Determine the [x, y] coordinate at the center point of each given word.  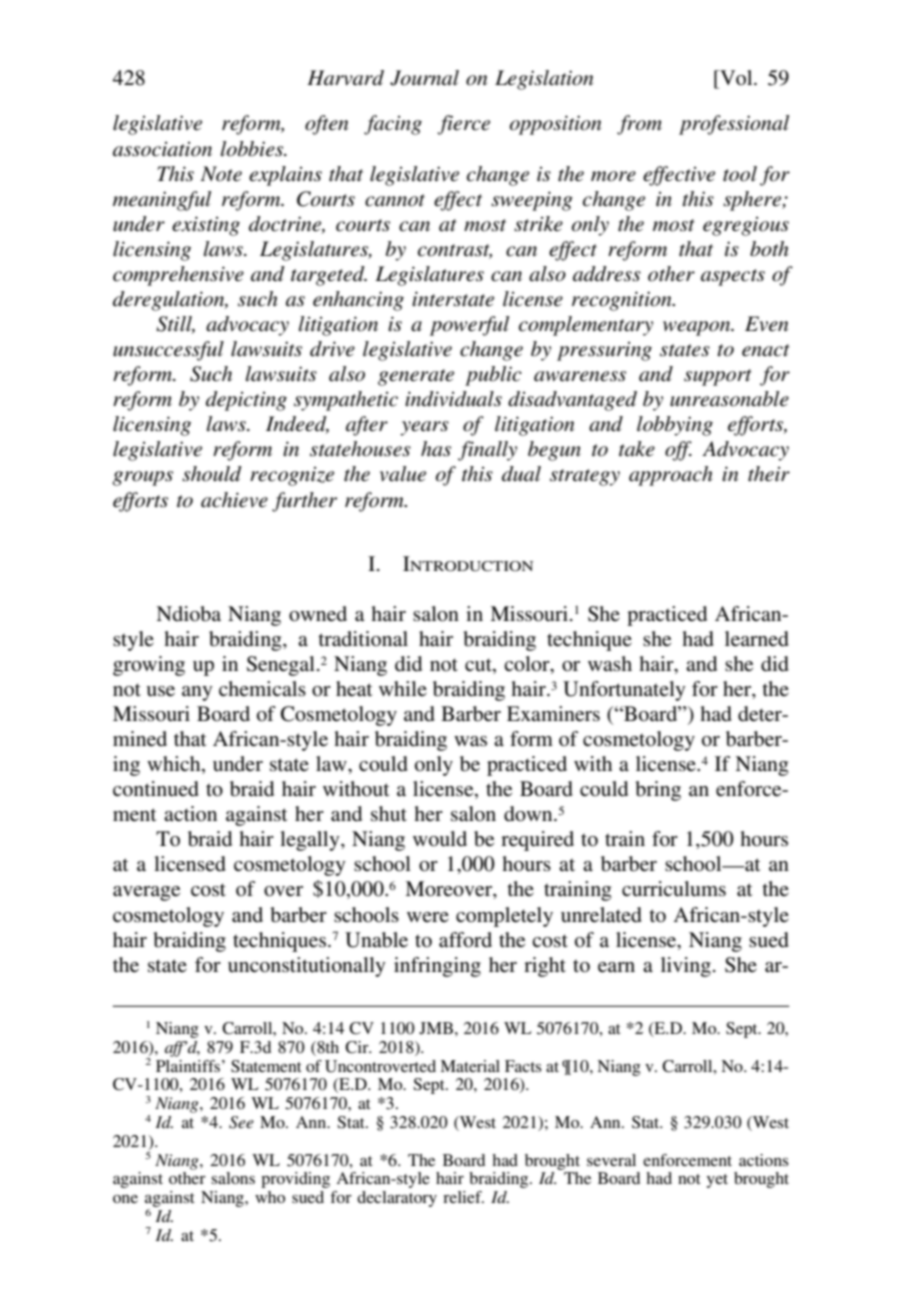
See [241, 1122]
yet [717, 1181]
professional [734, 125]
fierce [463, 125]
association [162, 149]
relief [463, 1197]
